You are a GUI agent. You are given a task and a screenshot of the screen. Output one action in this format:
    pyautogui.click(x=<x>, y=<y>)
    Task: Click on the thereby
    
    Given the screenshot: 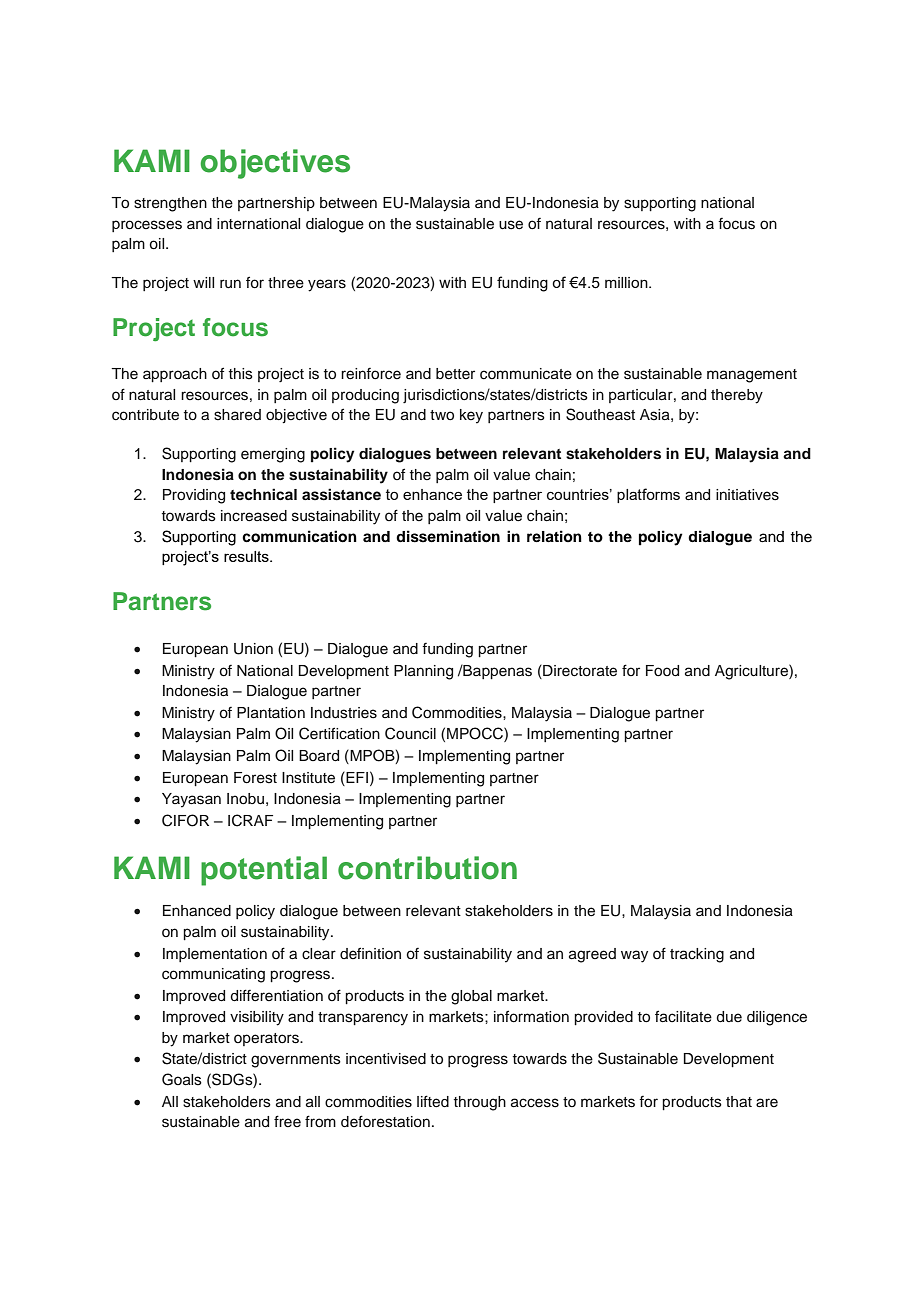 What is the action you would take?
    pyautogui.click(x=737, y=396)
